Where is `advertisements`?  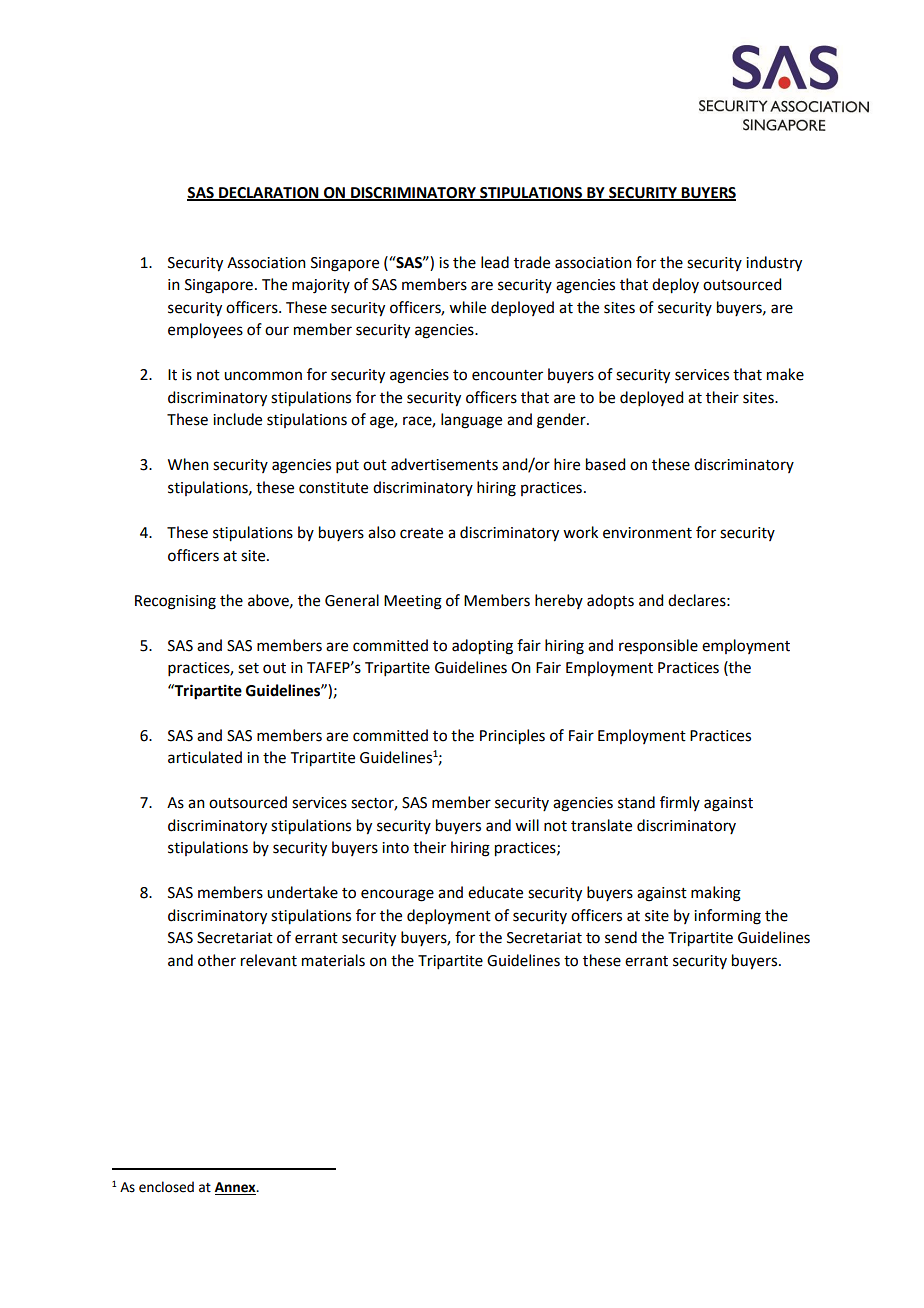
advertisements is located at coordinates (444, 464).
